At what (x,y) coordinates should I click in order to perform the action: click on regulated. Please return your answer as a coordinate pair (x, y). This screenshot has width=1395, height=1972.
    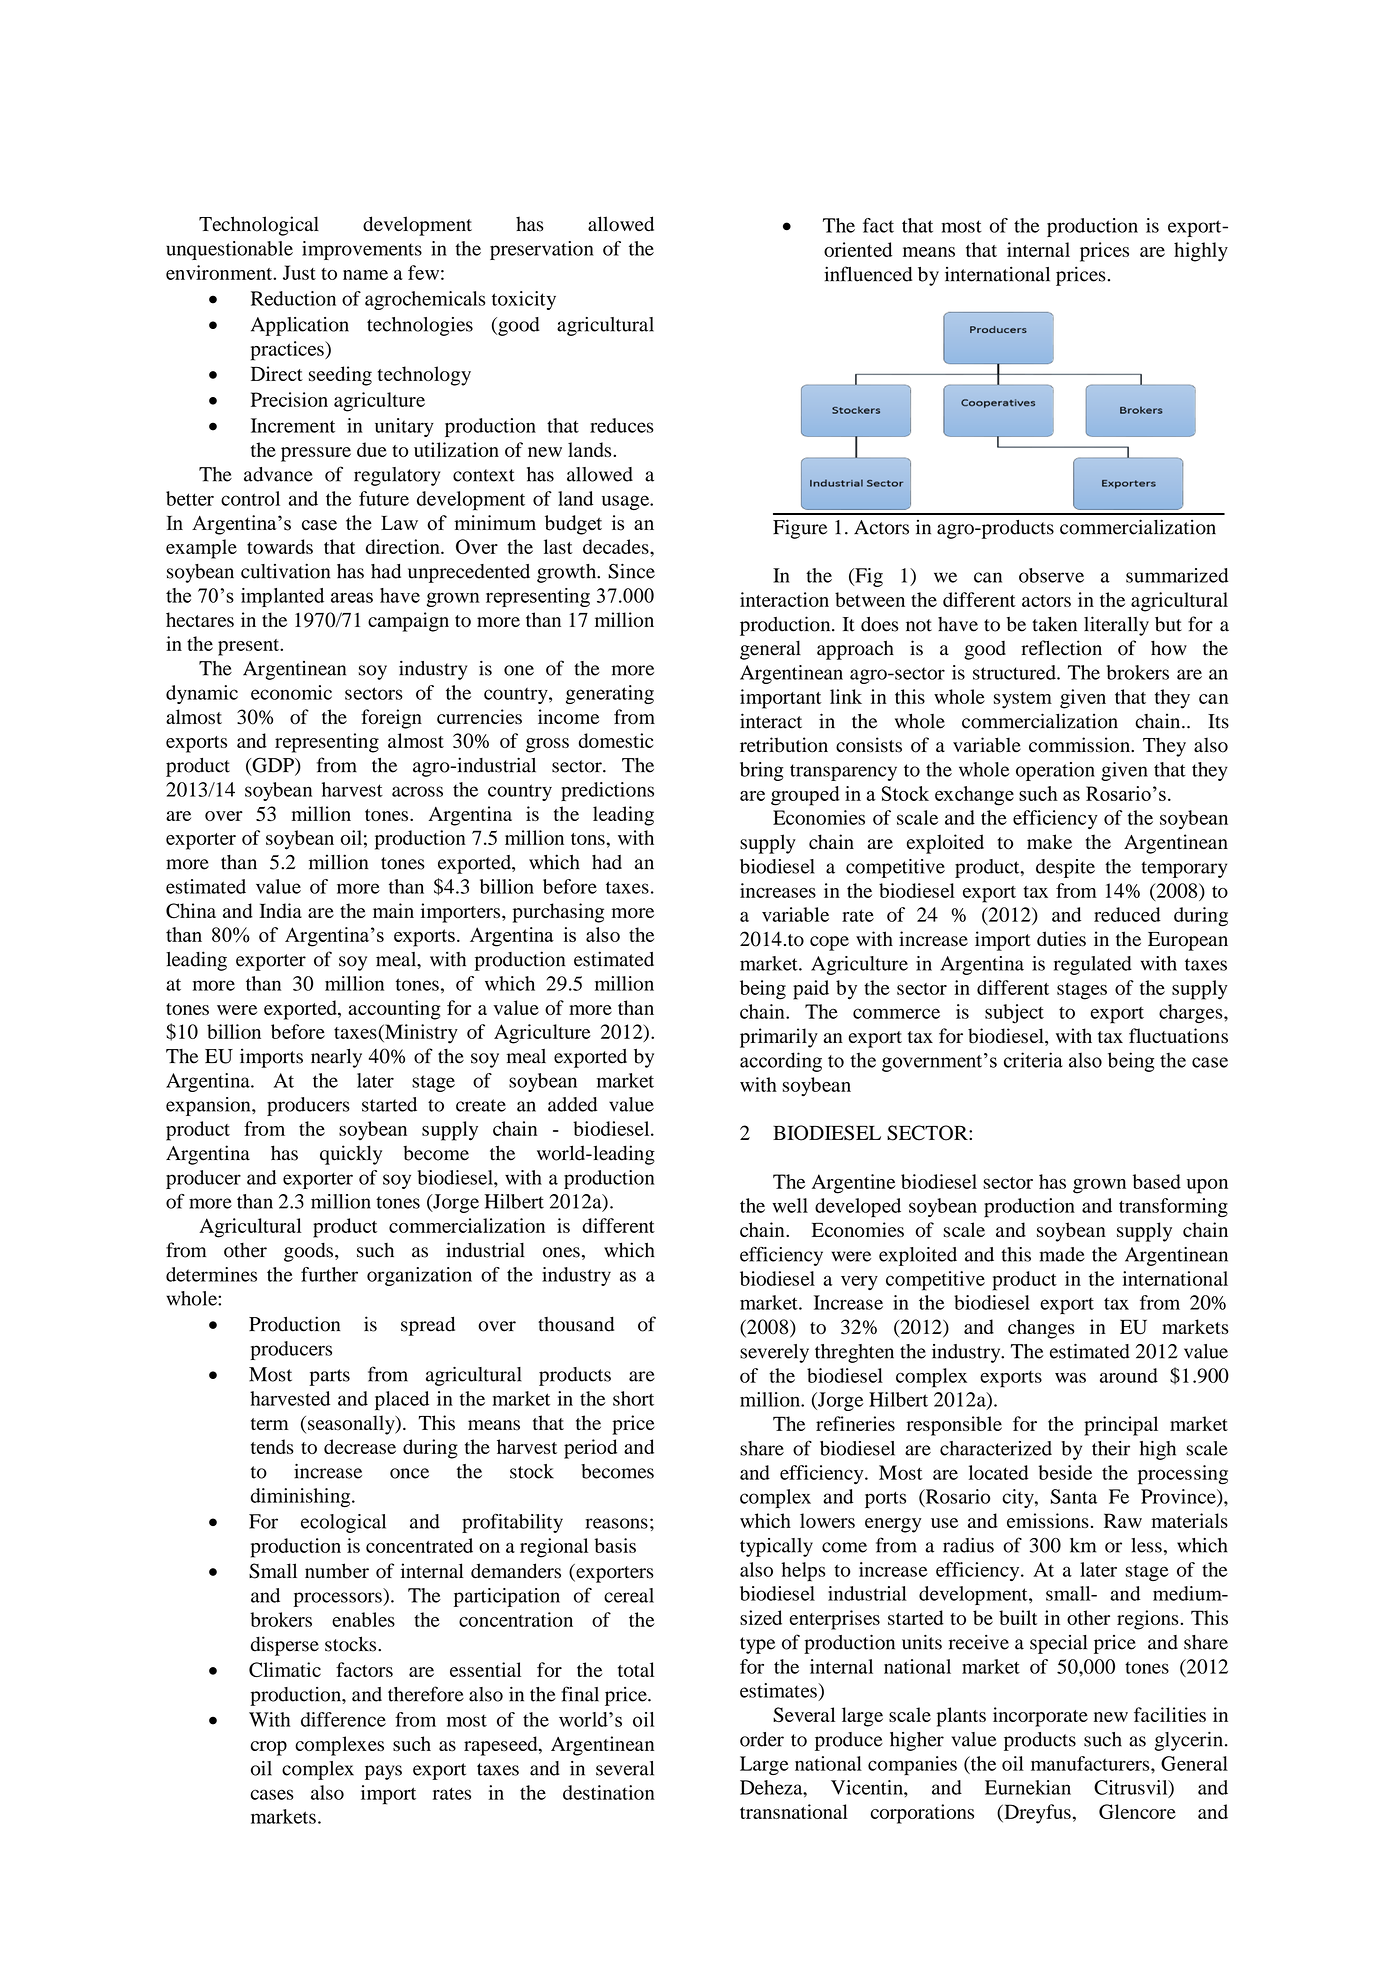
    Looking at the image, I should click on (1093, 965).
